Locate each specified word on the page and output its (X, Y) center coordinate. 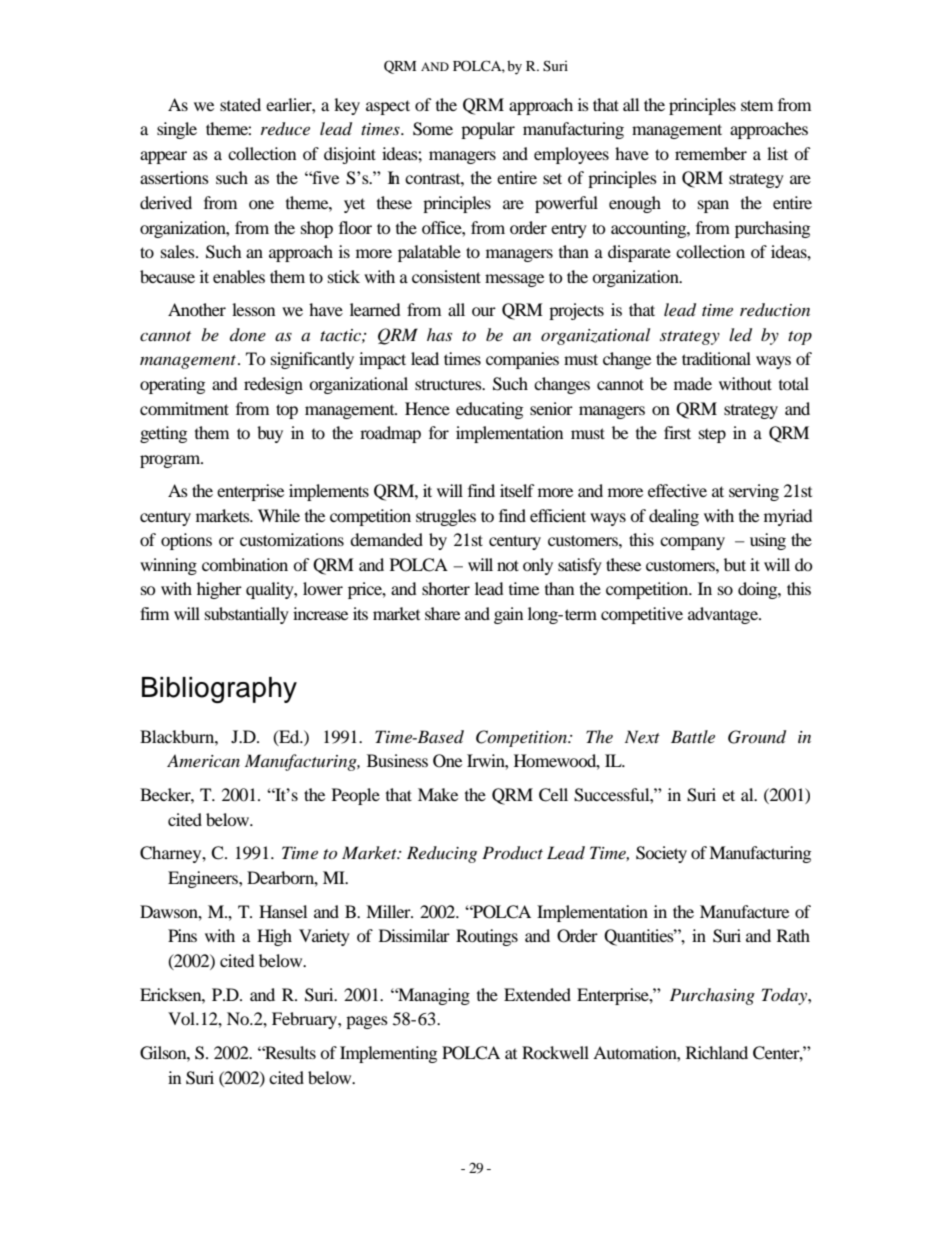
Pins (182, 935)
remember (711, 153)
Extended (537, 994)
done (248, 334)
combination (245, 564)
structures (449, 384)
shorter (446, 588)
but (735, 564)
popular (488, 130)
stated (240, 104)
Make (438, 794)
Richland (717, 1052)
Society (661, 854)
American (203, 760)
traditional (716, 358)
